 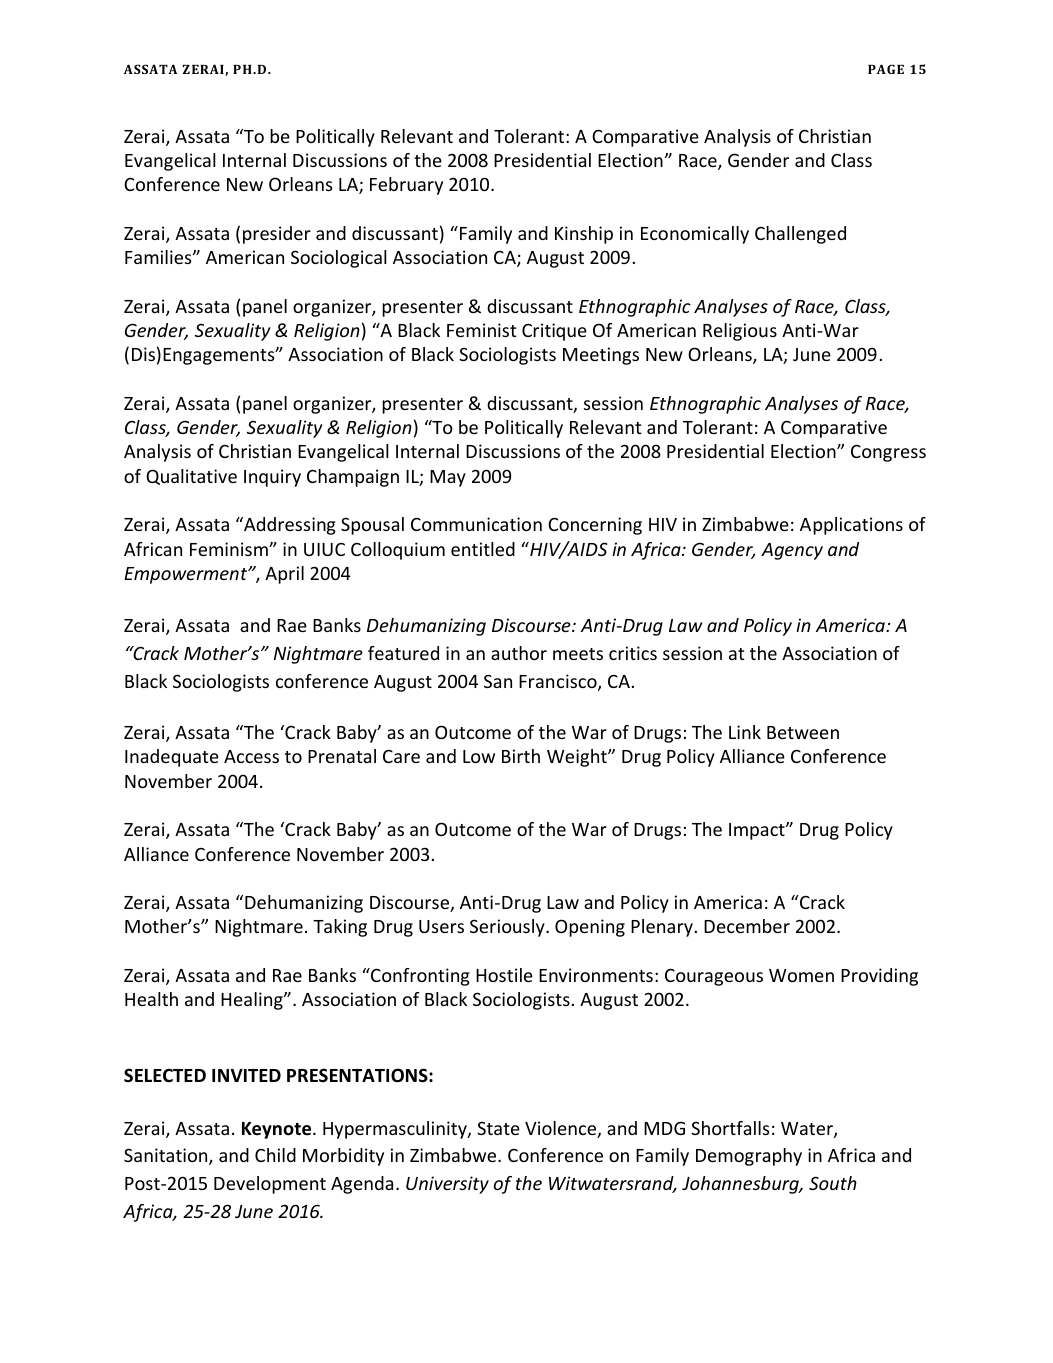 I want to click on Access, so click(x=251, y=756).
